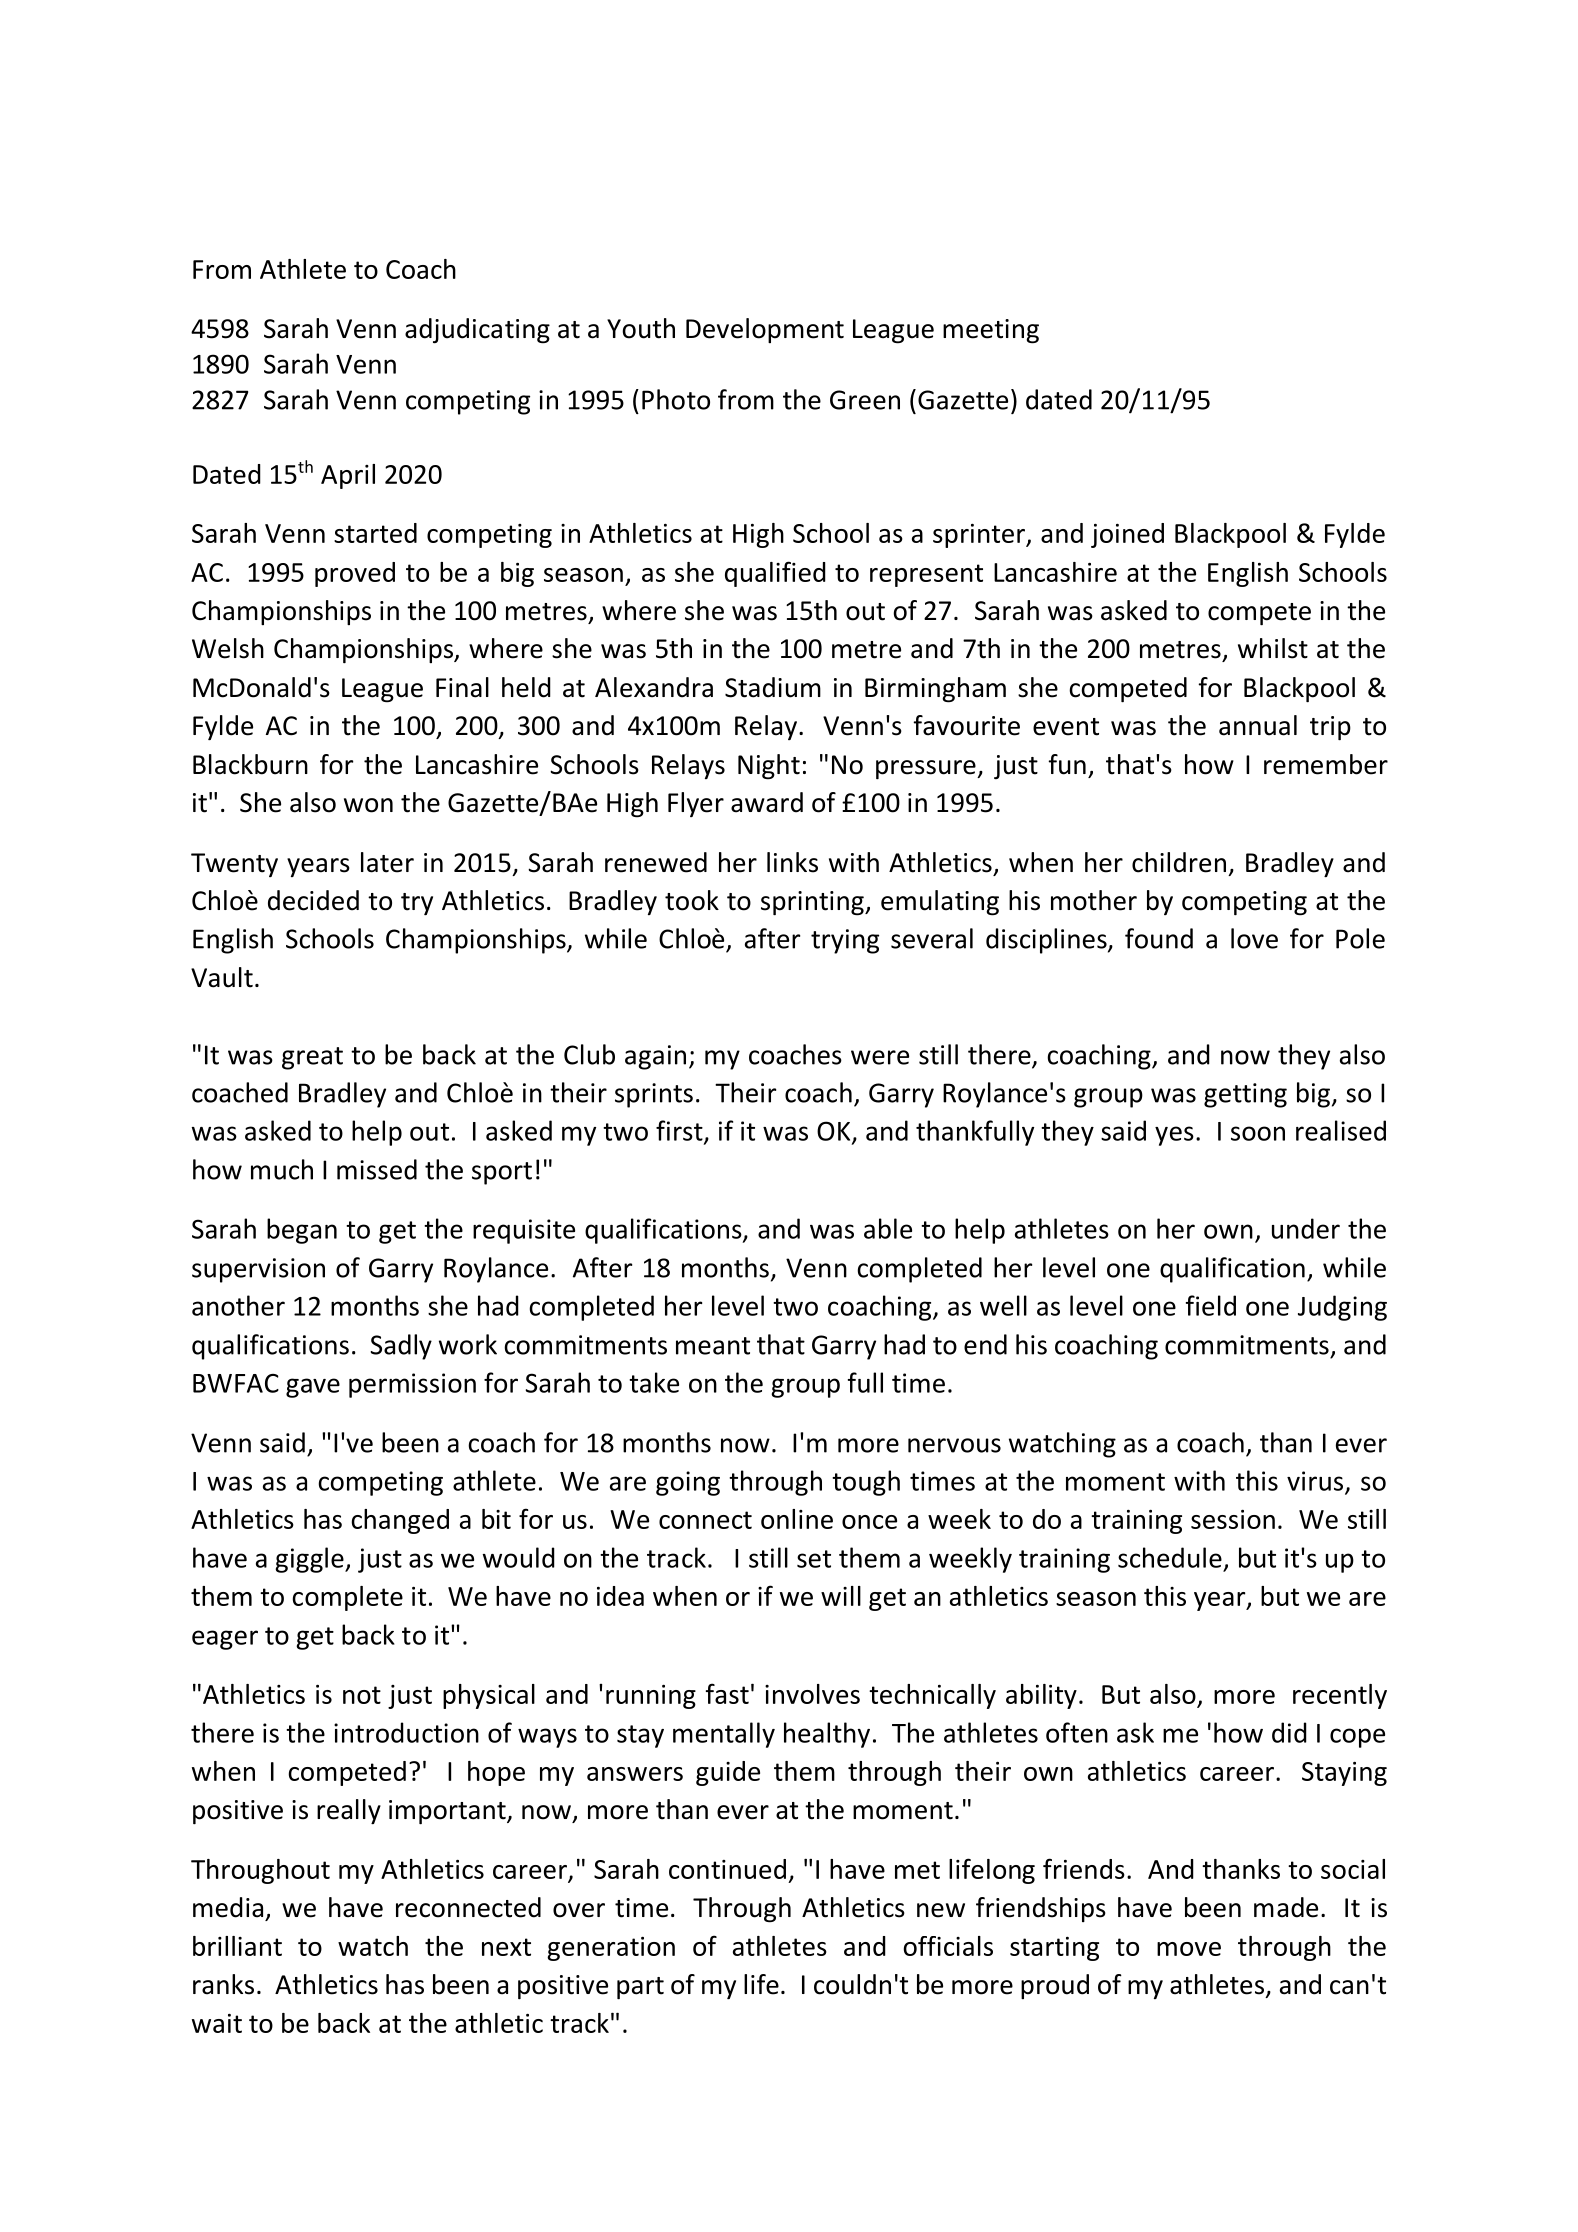 The image size is (1578, 2232). What do you see at coordinates (313, 1388) in the screenshot?
I see `gave` at bounding box center [313, 1388].
